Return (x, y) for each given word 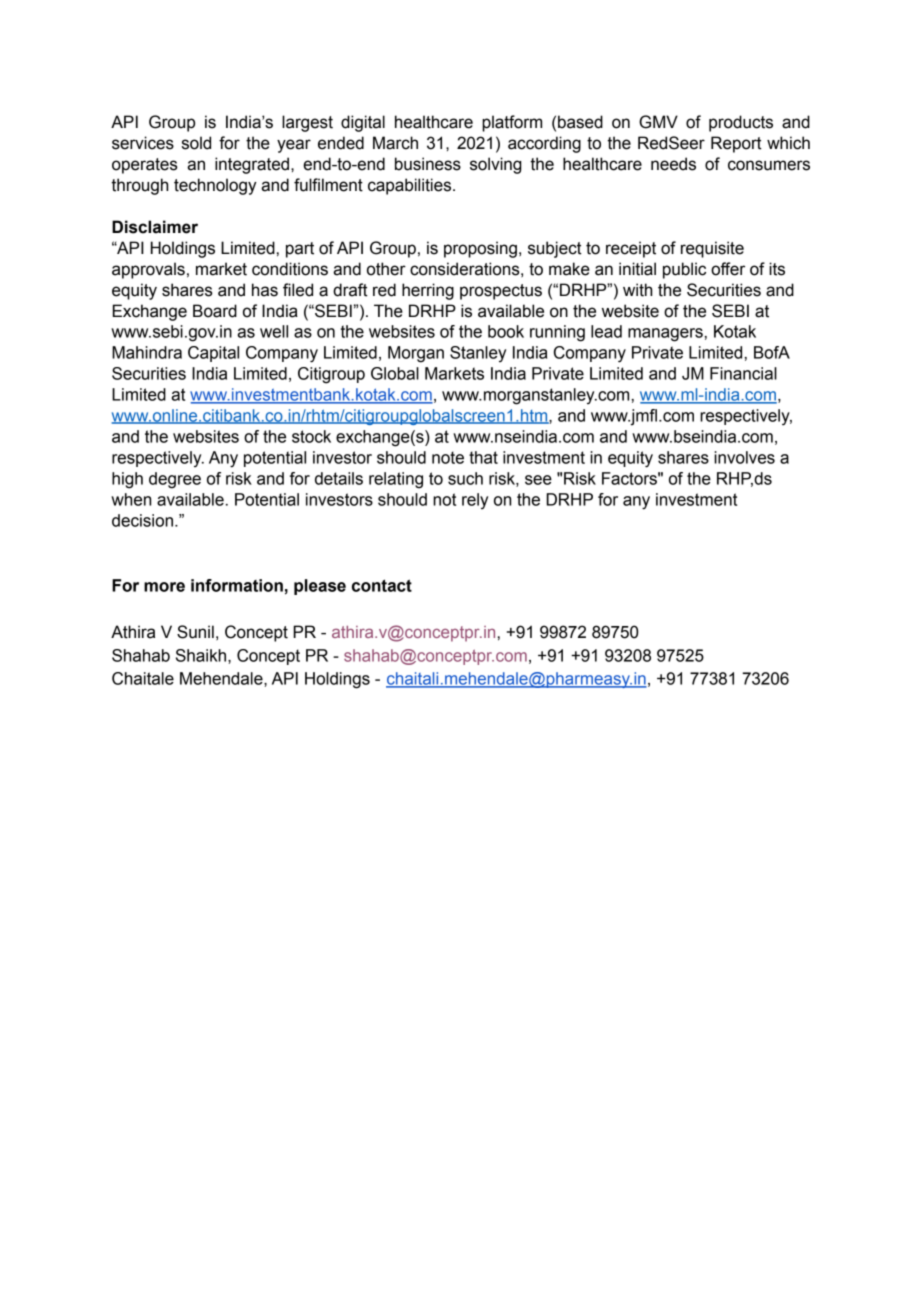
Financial (743, 373)
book (506, 331)
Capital (213, 354)
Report (736, 144)
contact (382, 585)
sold (196, 143)
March (395, 143)
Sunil (195, 632)
